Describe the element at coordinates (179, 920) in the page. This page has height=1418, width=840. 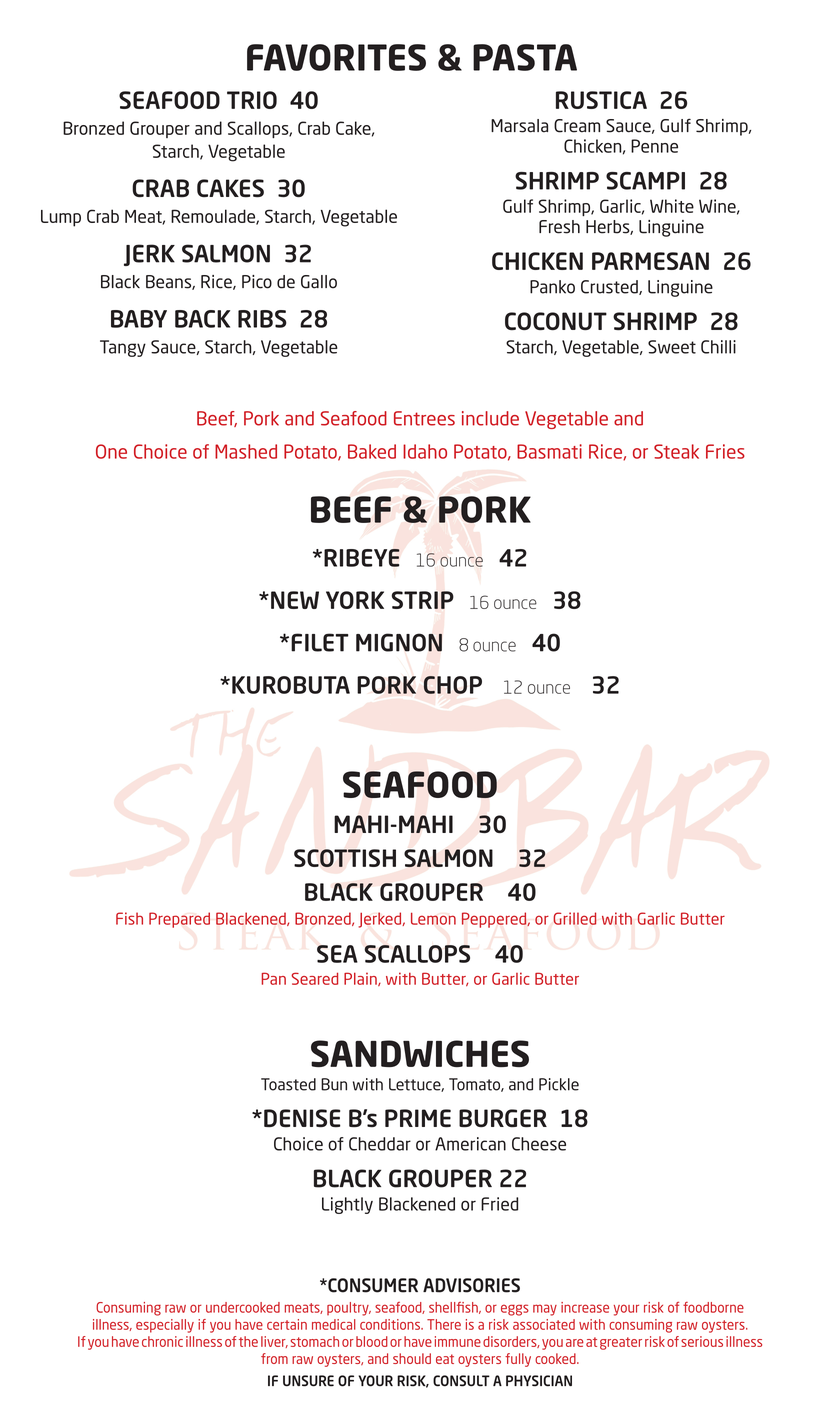
I see `Prepared` at that location.
